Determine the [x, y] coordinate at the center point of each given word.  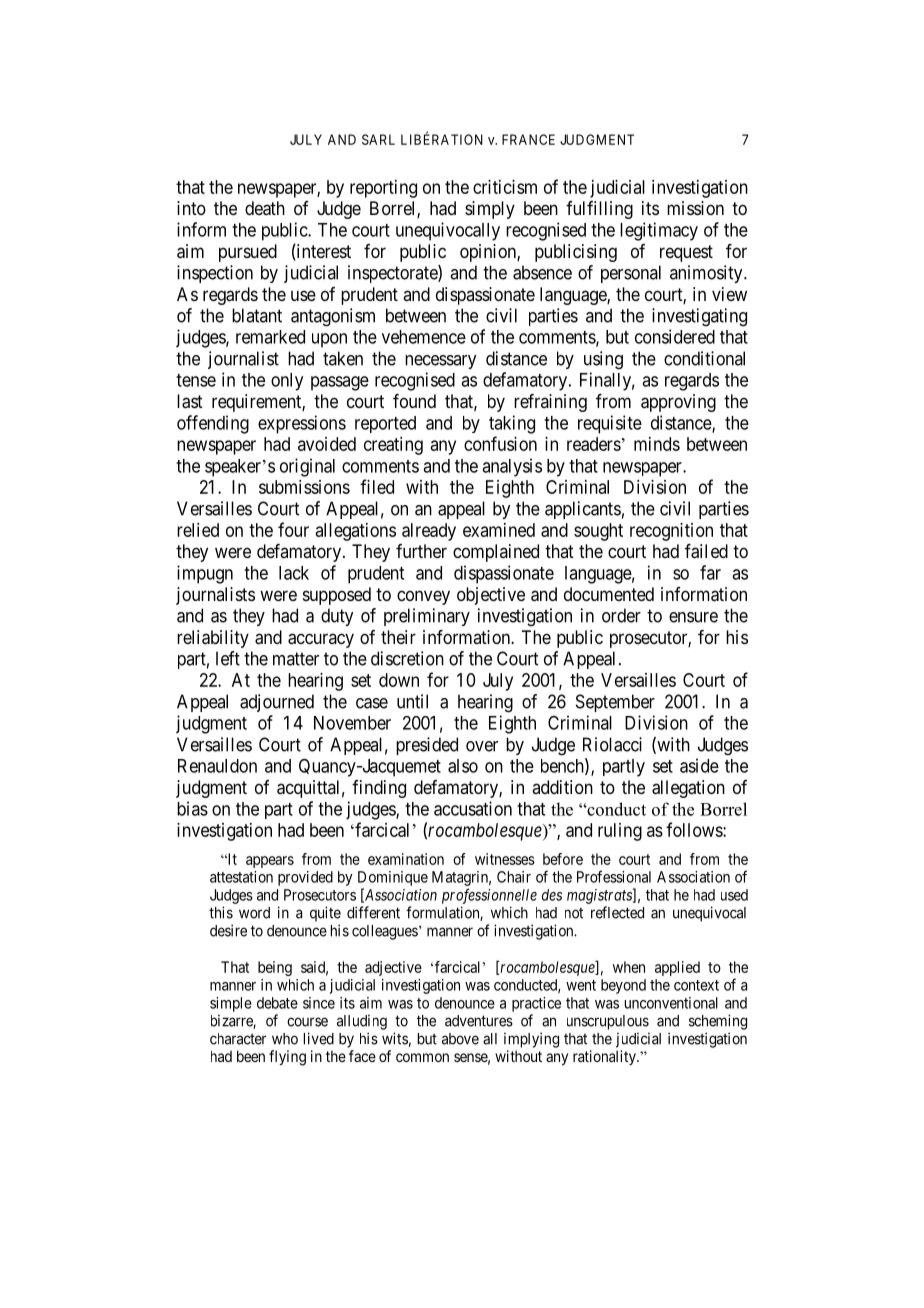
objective [491, 596]
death [265, 208]
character [238, 1039]
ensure [693, 617]
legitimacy [659, 231]
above [460, 1039]
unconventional [671, 1003]
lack [294, 573]
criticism [505, 187]
